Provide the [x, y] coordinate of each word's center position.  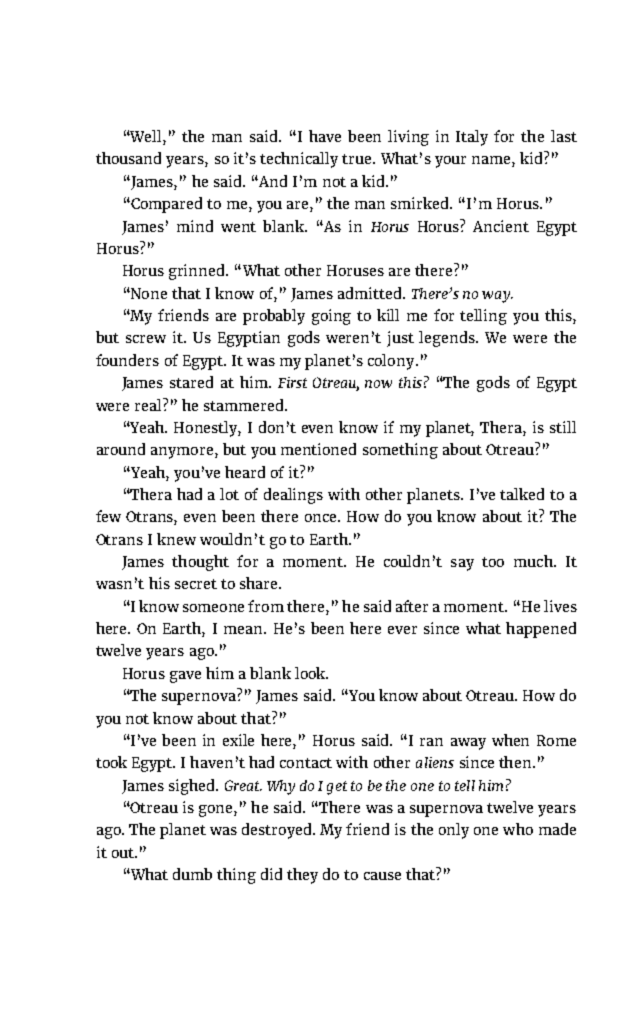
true [358, 159]
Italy [472, 138]
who [518, 829]
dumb [192, 874]
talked [522, 494]
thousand [128, 158]
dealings [293, 496]
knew [176, 539]
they [302, 876]
